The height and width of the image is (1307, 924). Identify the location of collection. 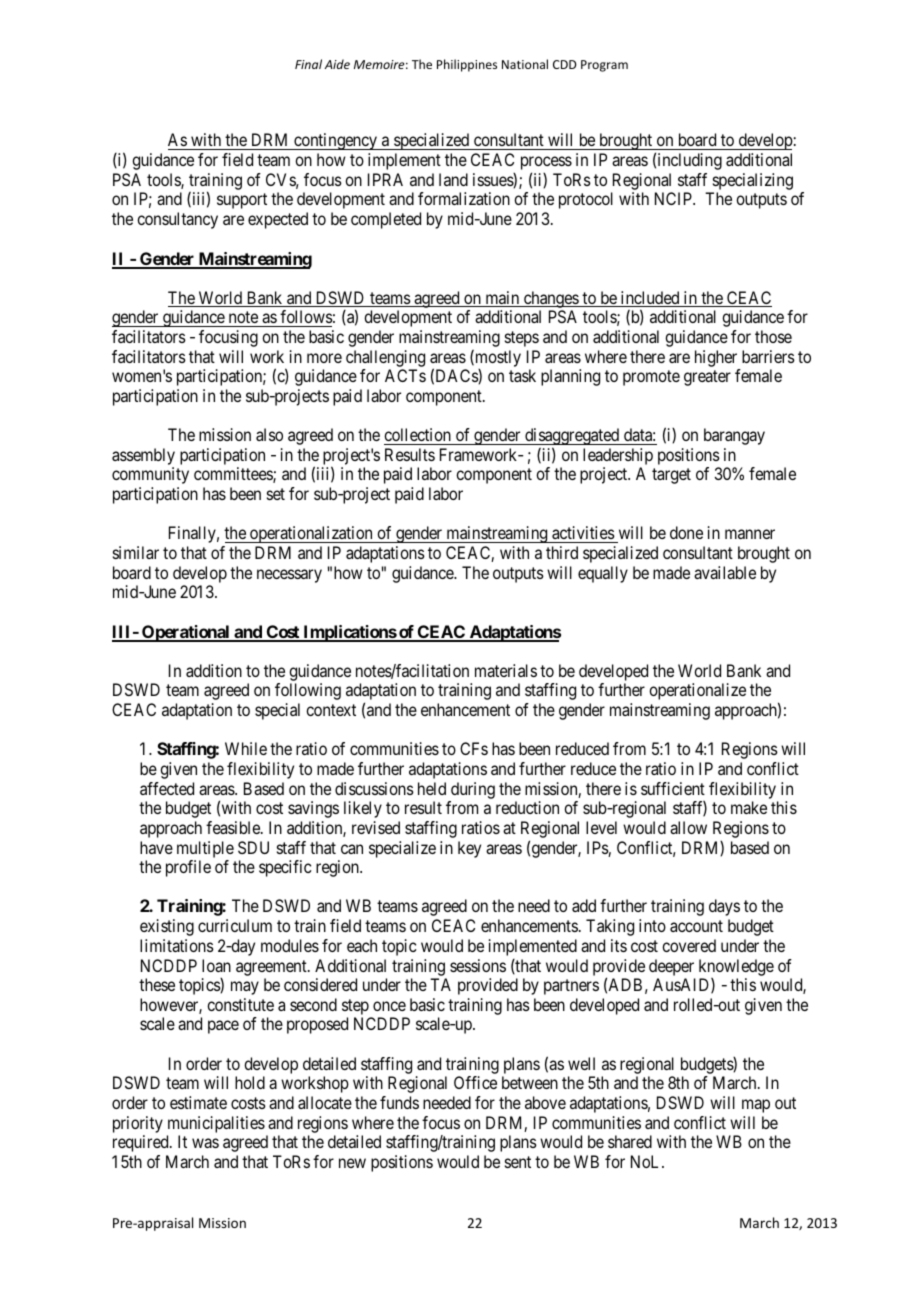
(417, 434).
